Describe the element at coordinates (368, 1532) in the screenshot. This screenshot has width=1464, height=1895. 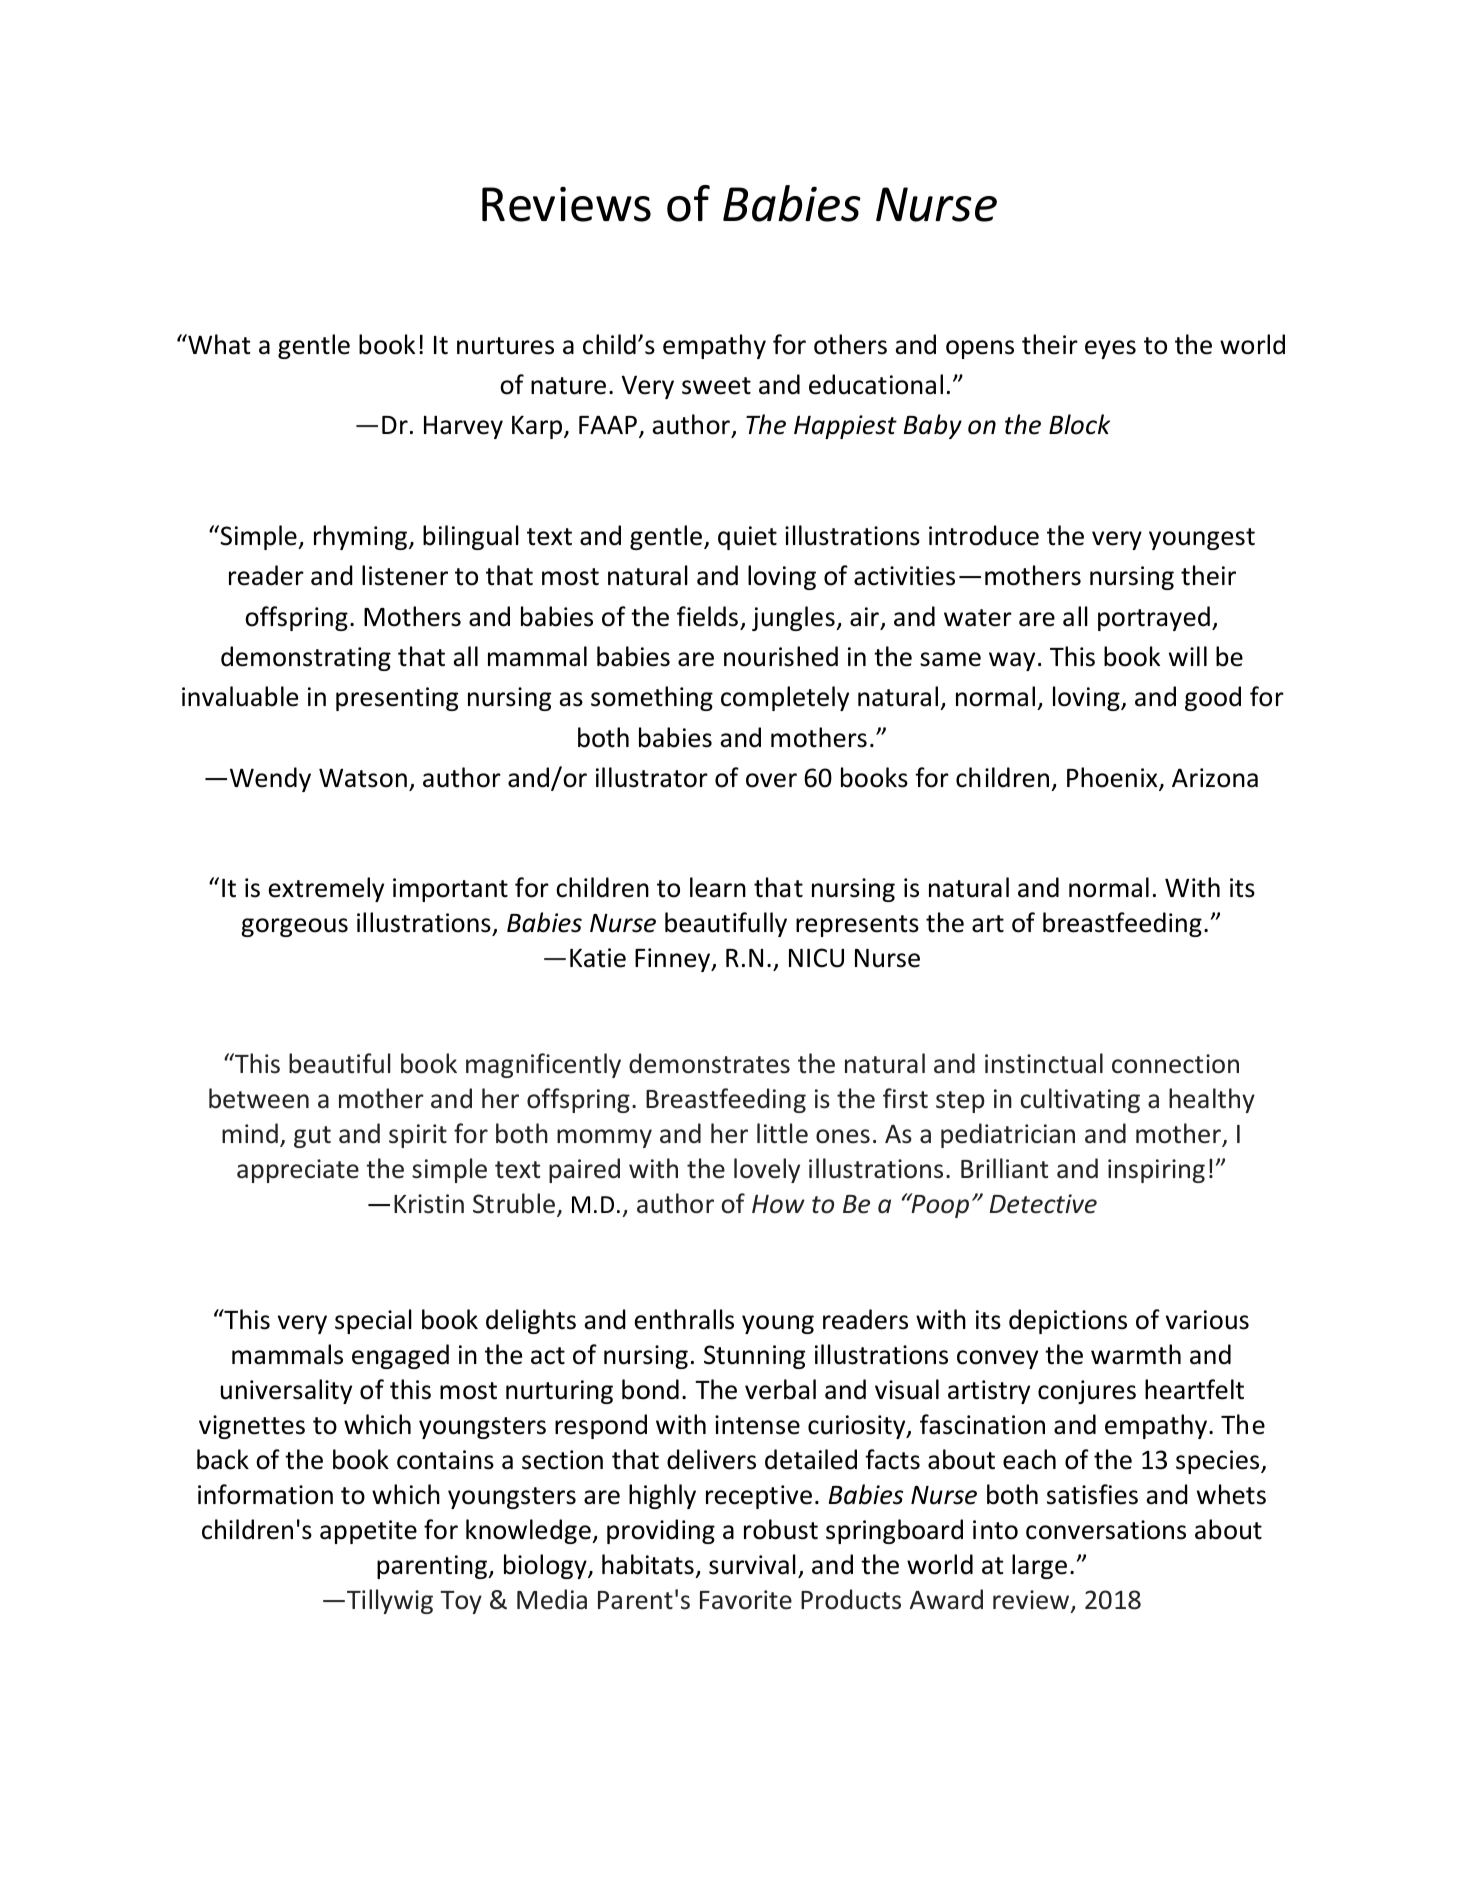
I see `appetite` at that location.
